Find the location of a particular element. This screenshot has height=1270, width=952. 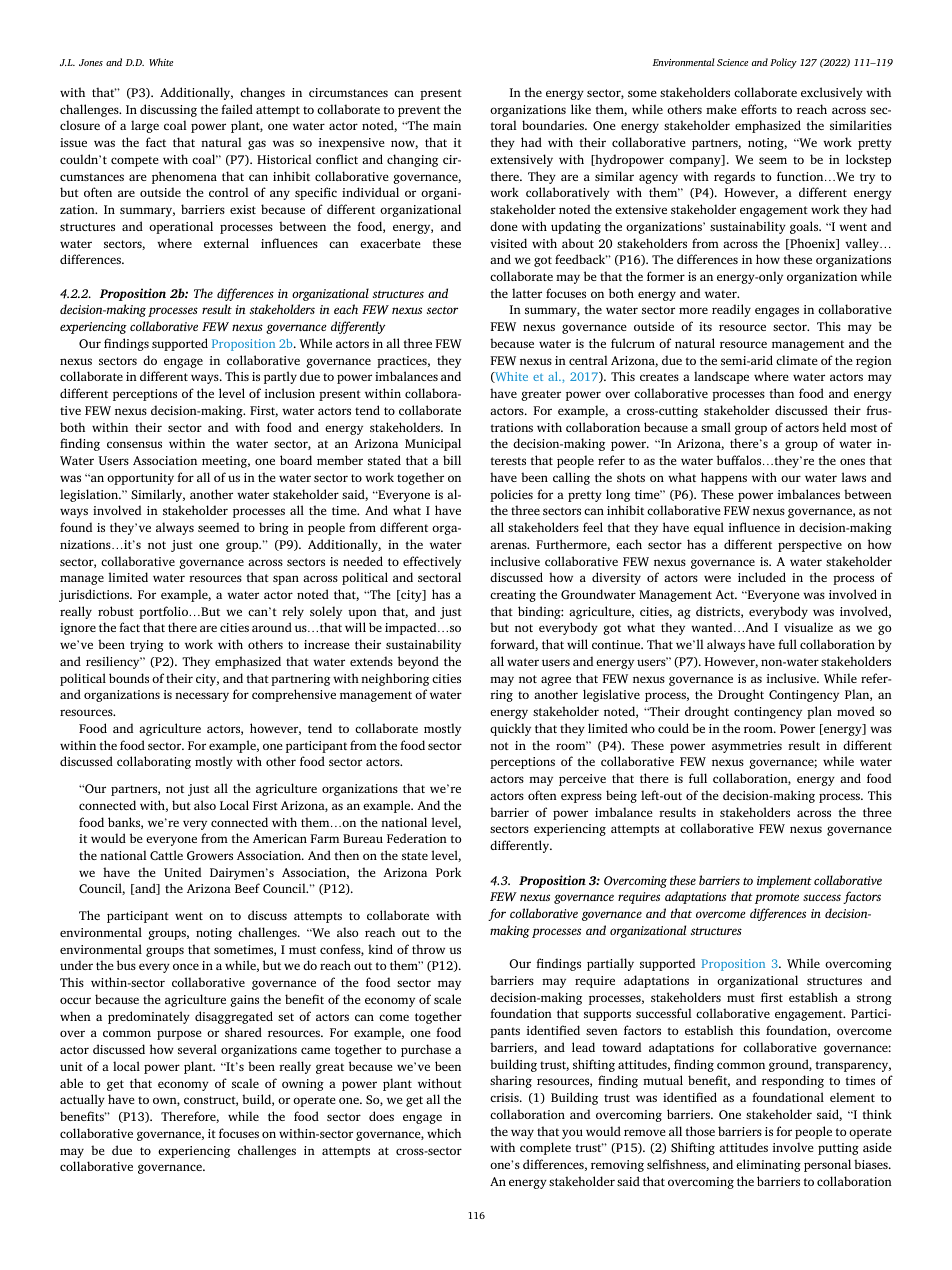

Cattle is located at coordinates (166, 855).
